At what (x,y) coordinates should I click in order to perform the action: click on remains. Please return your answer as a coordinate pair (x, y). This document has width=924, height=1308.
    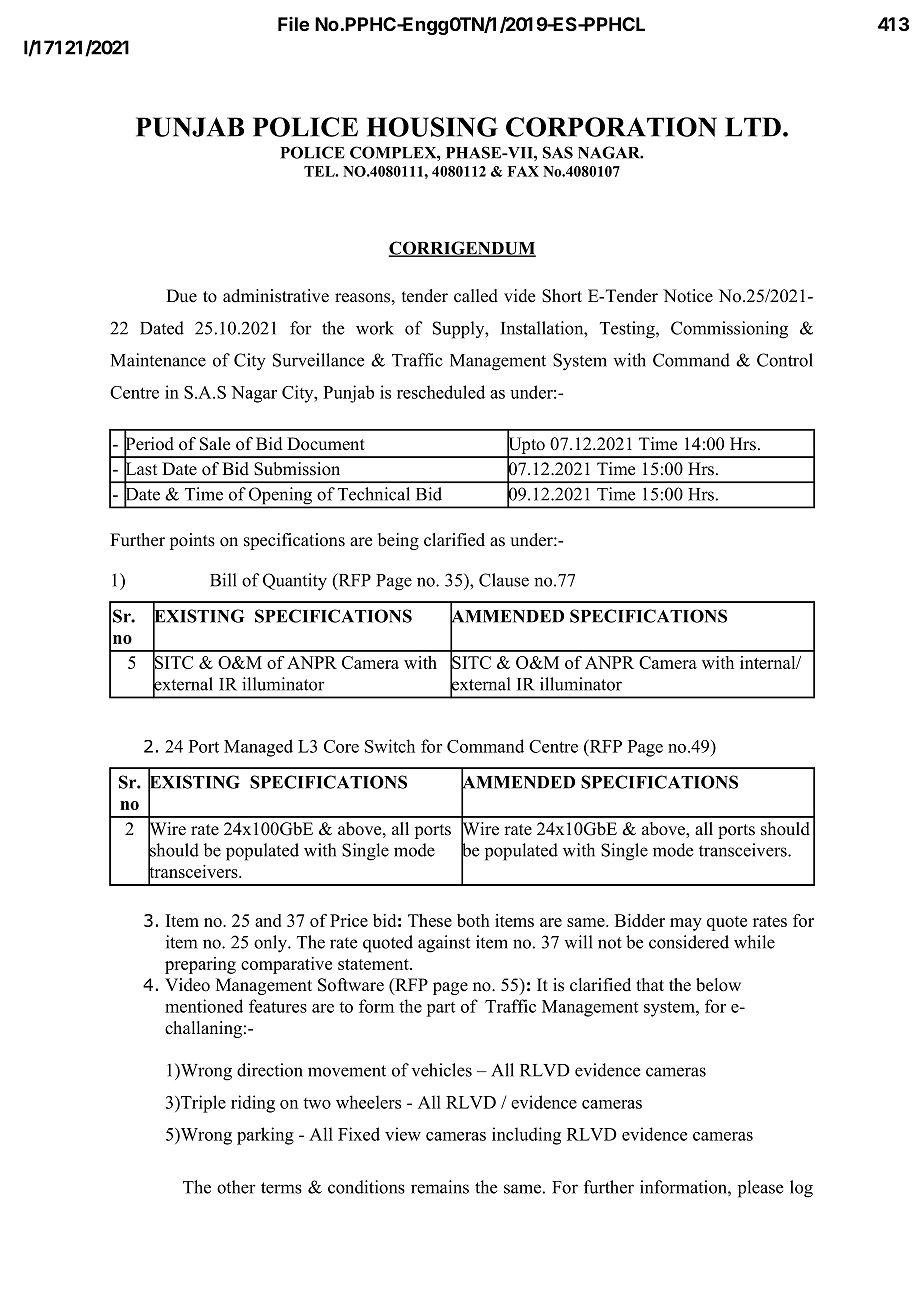
    Looking at the image, I should click on (440, 1187).
